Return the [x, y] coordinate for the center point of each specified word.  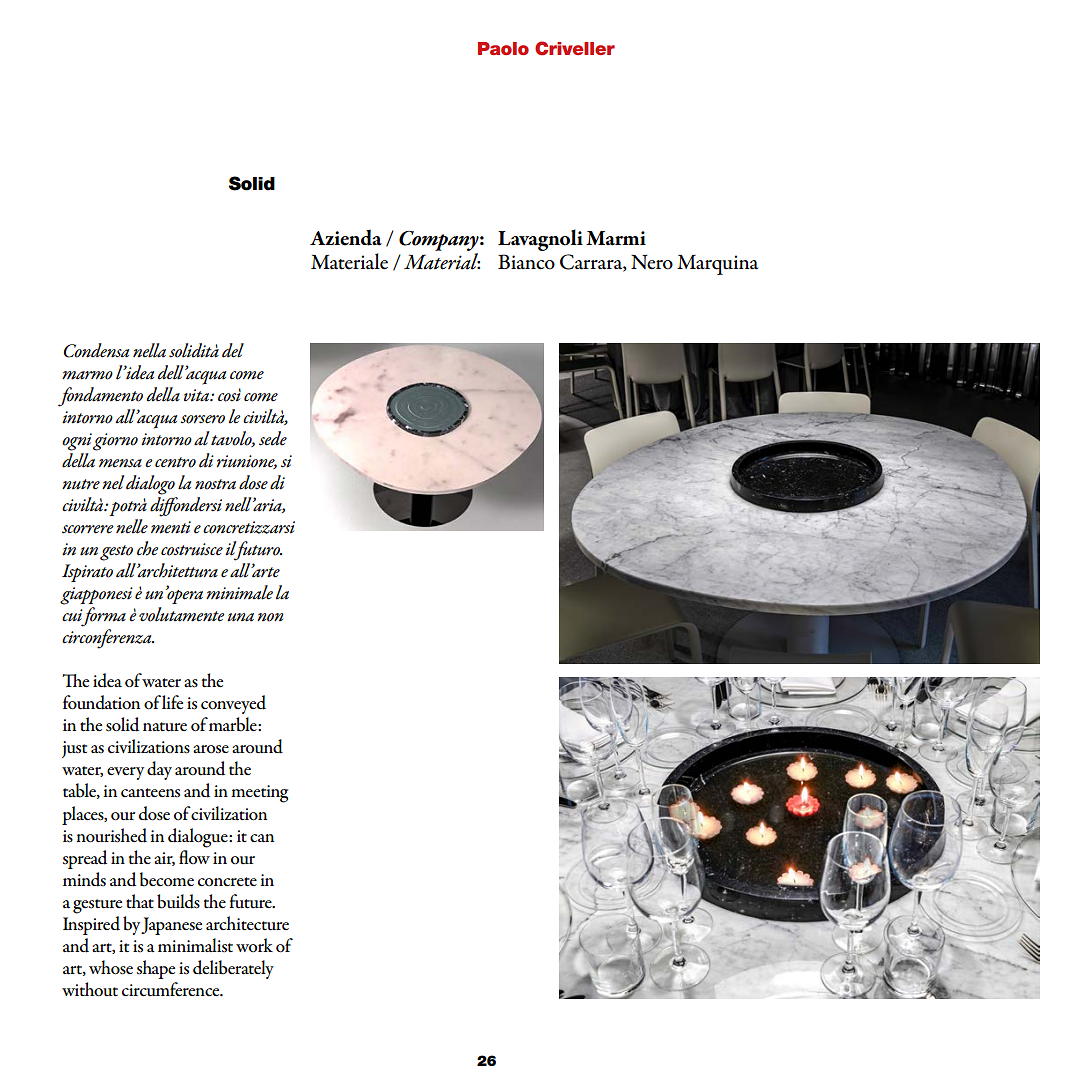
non [270, 617]
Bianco [526, 262]
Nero [652, 262]
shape [156, 969]
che [148, 548]
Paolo [503, 48]
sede [273, 438]
